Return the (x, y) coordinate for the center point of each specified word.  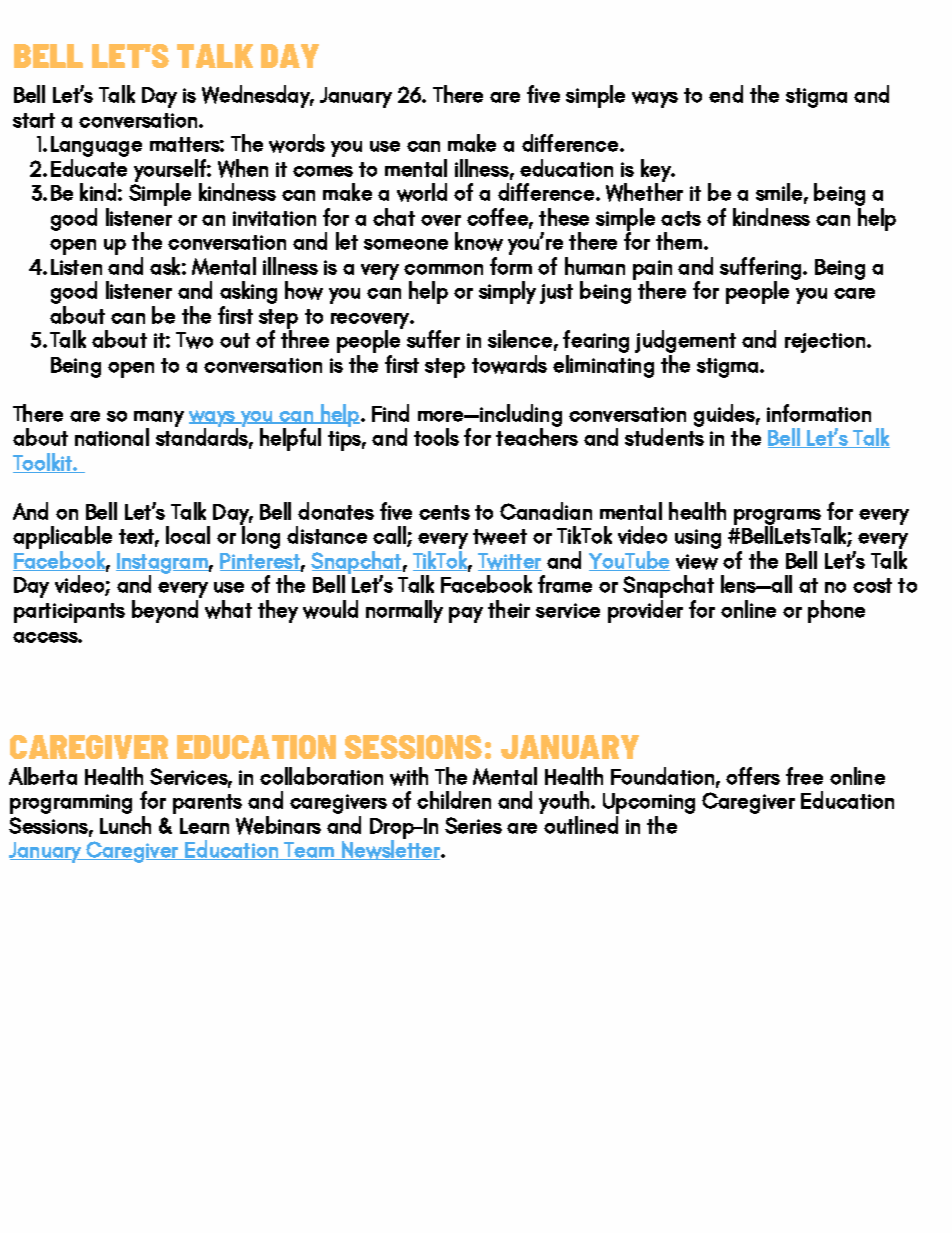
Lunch (125, 825)
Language (96, 148)
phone (836, 611)
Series (473, 825)
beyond (165, 611)
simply (507, 292)
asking (248, 294)
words (297, 143)
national (112, 437)
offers (753, 776)
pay (466, 615)
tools (436, 437)
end (726, 94)
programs (777, 518)
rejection (826, 343)
